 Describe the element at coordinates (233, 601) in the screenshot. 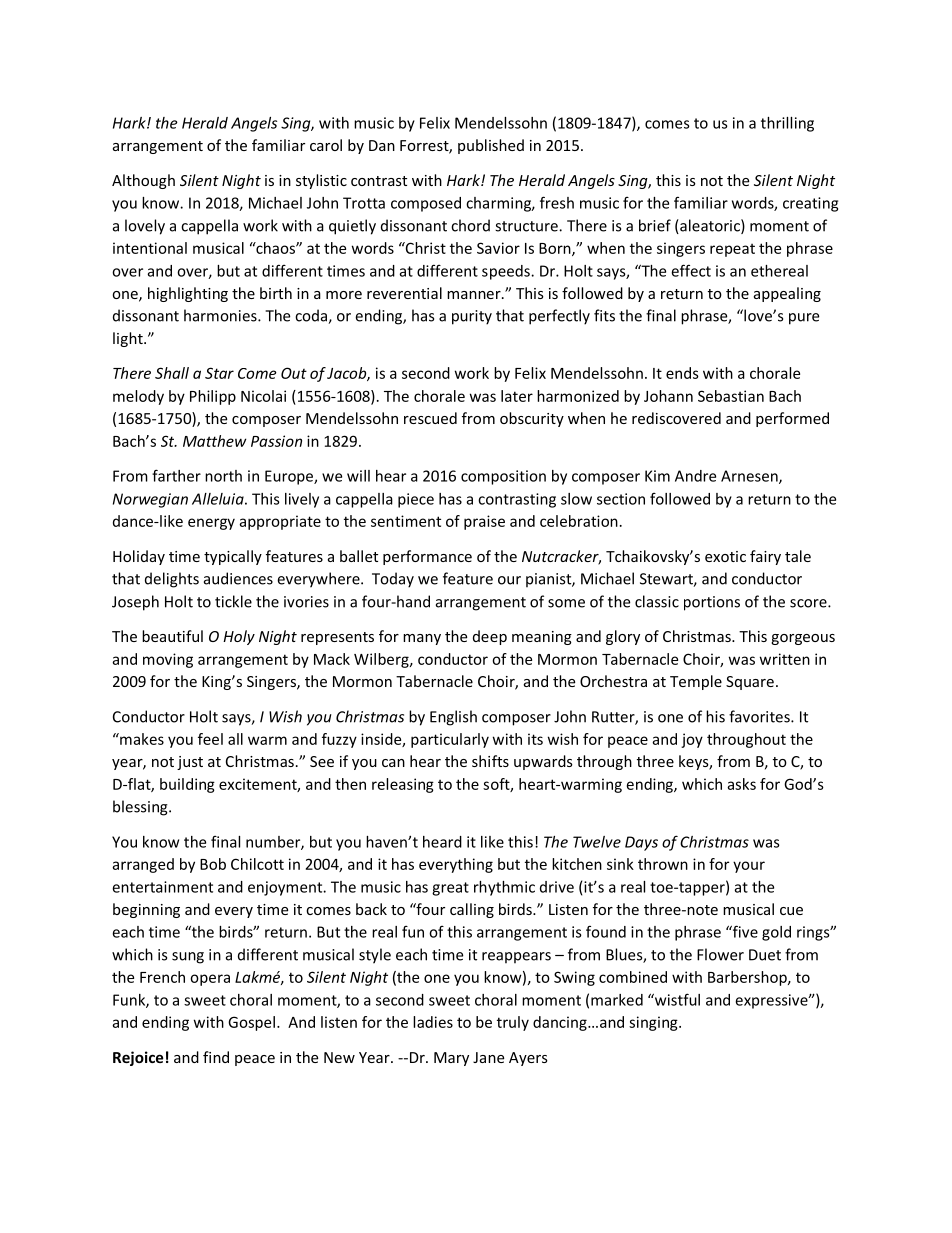

I see `tickle` at that location.
